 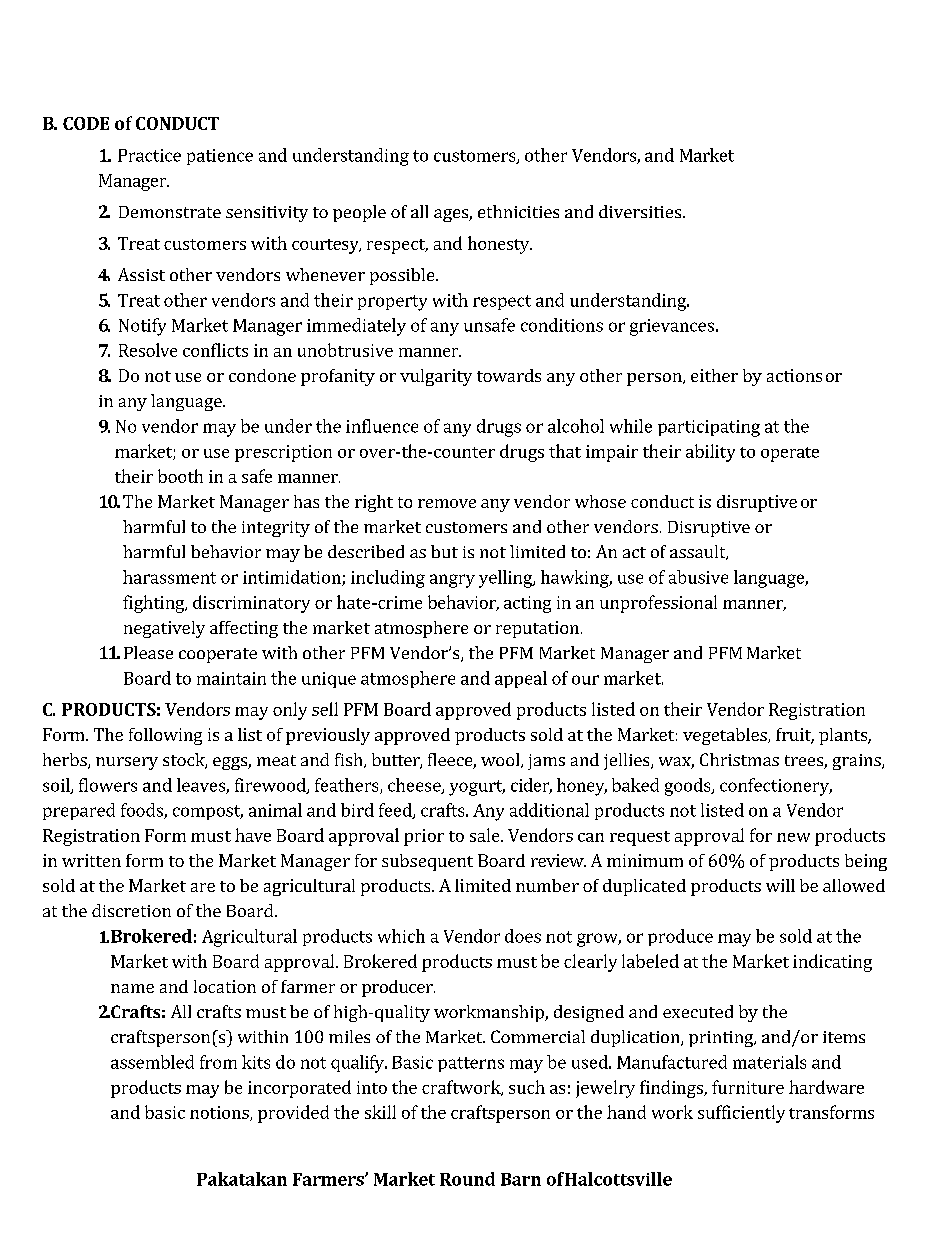 What do you see at coordinates (640, 211) in the document?
I see `diversities` at bounding box center [640, 211].
